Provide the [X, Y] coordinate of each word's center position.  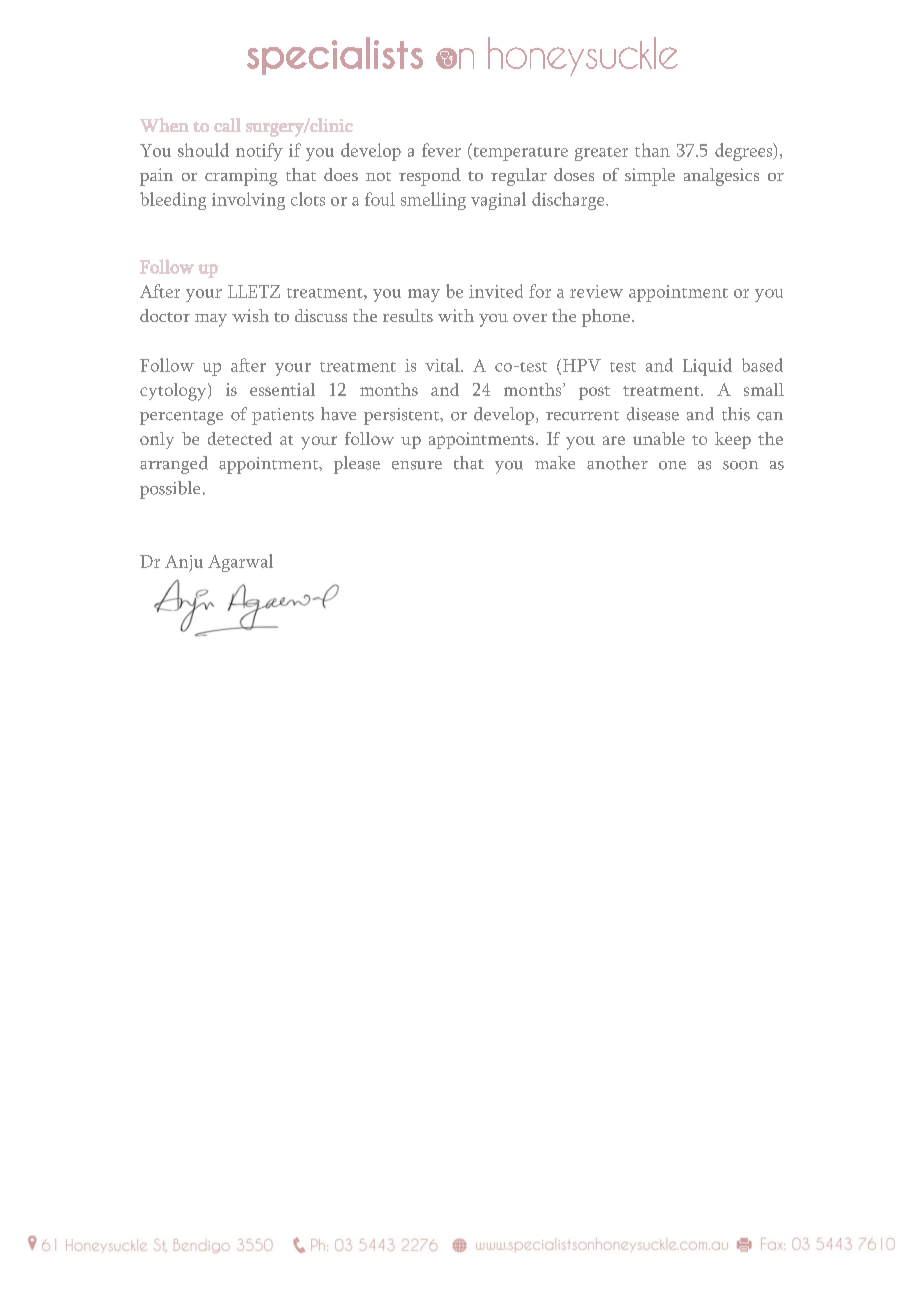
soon [740, 465]
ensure [417, 465]
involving [248, 201]
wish [250, 315]
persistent [403, 416]
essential [282, 389]
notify [259, 152]
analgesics [721, 177]
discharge [569, 201]
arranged [174, 465]
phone [606, 318]
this [736, 414]
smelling [433, 201]
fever [441, 150]
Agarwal [240, 563]
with [456, 315]
